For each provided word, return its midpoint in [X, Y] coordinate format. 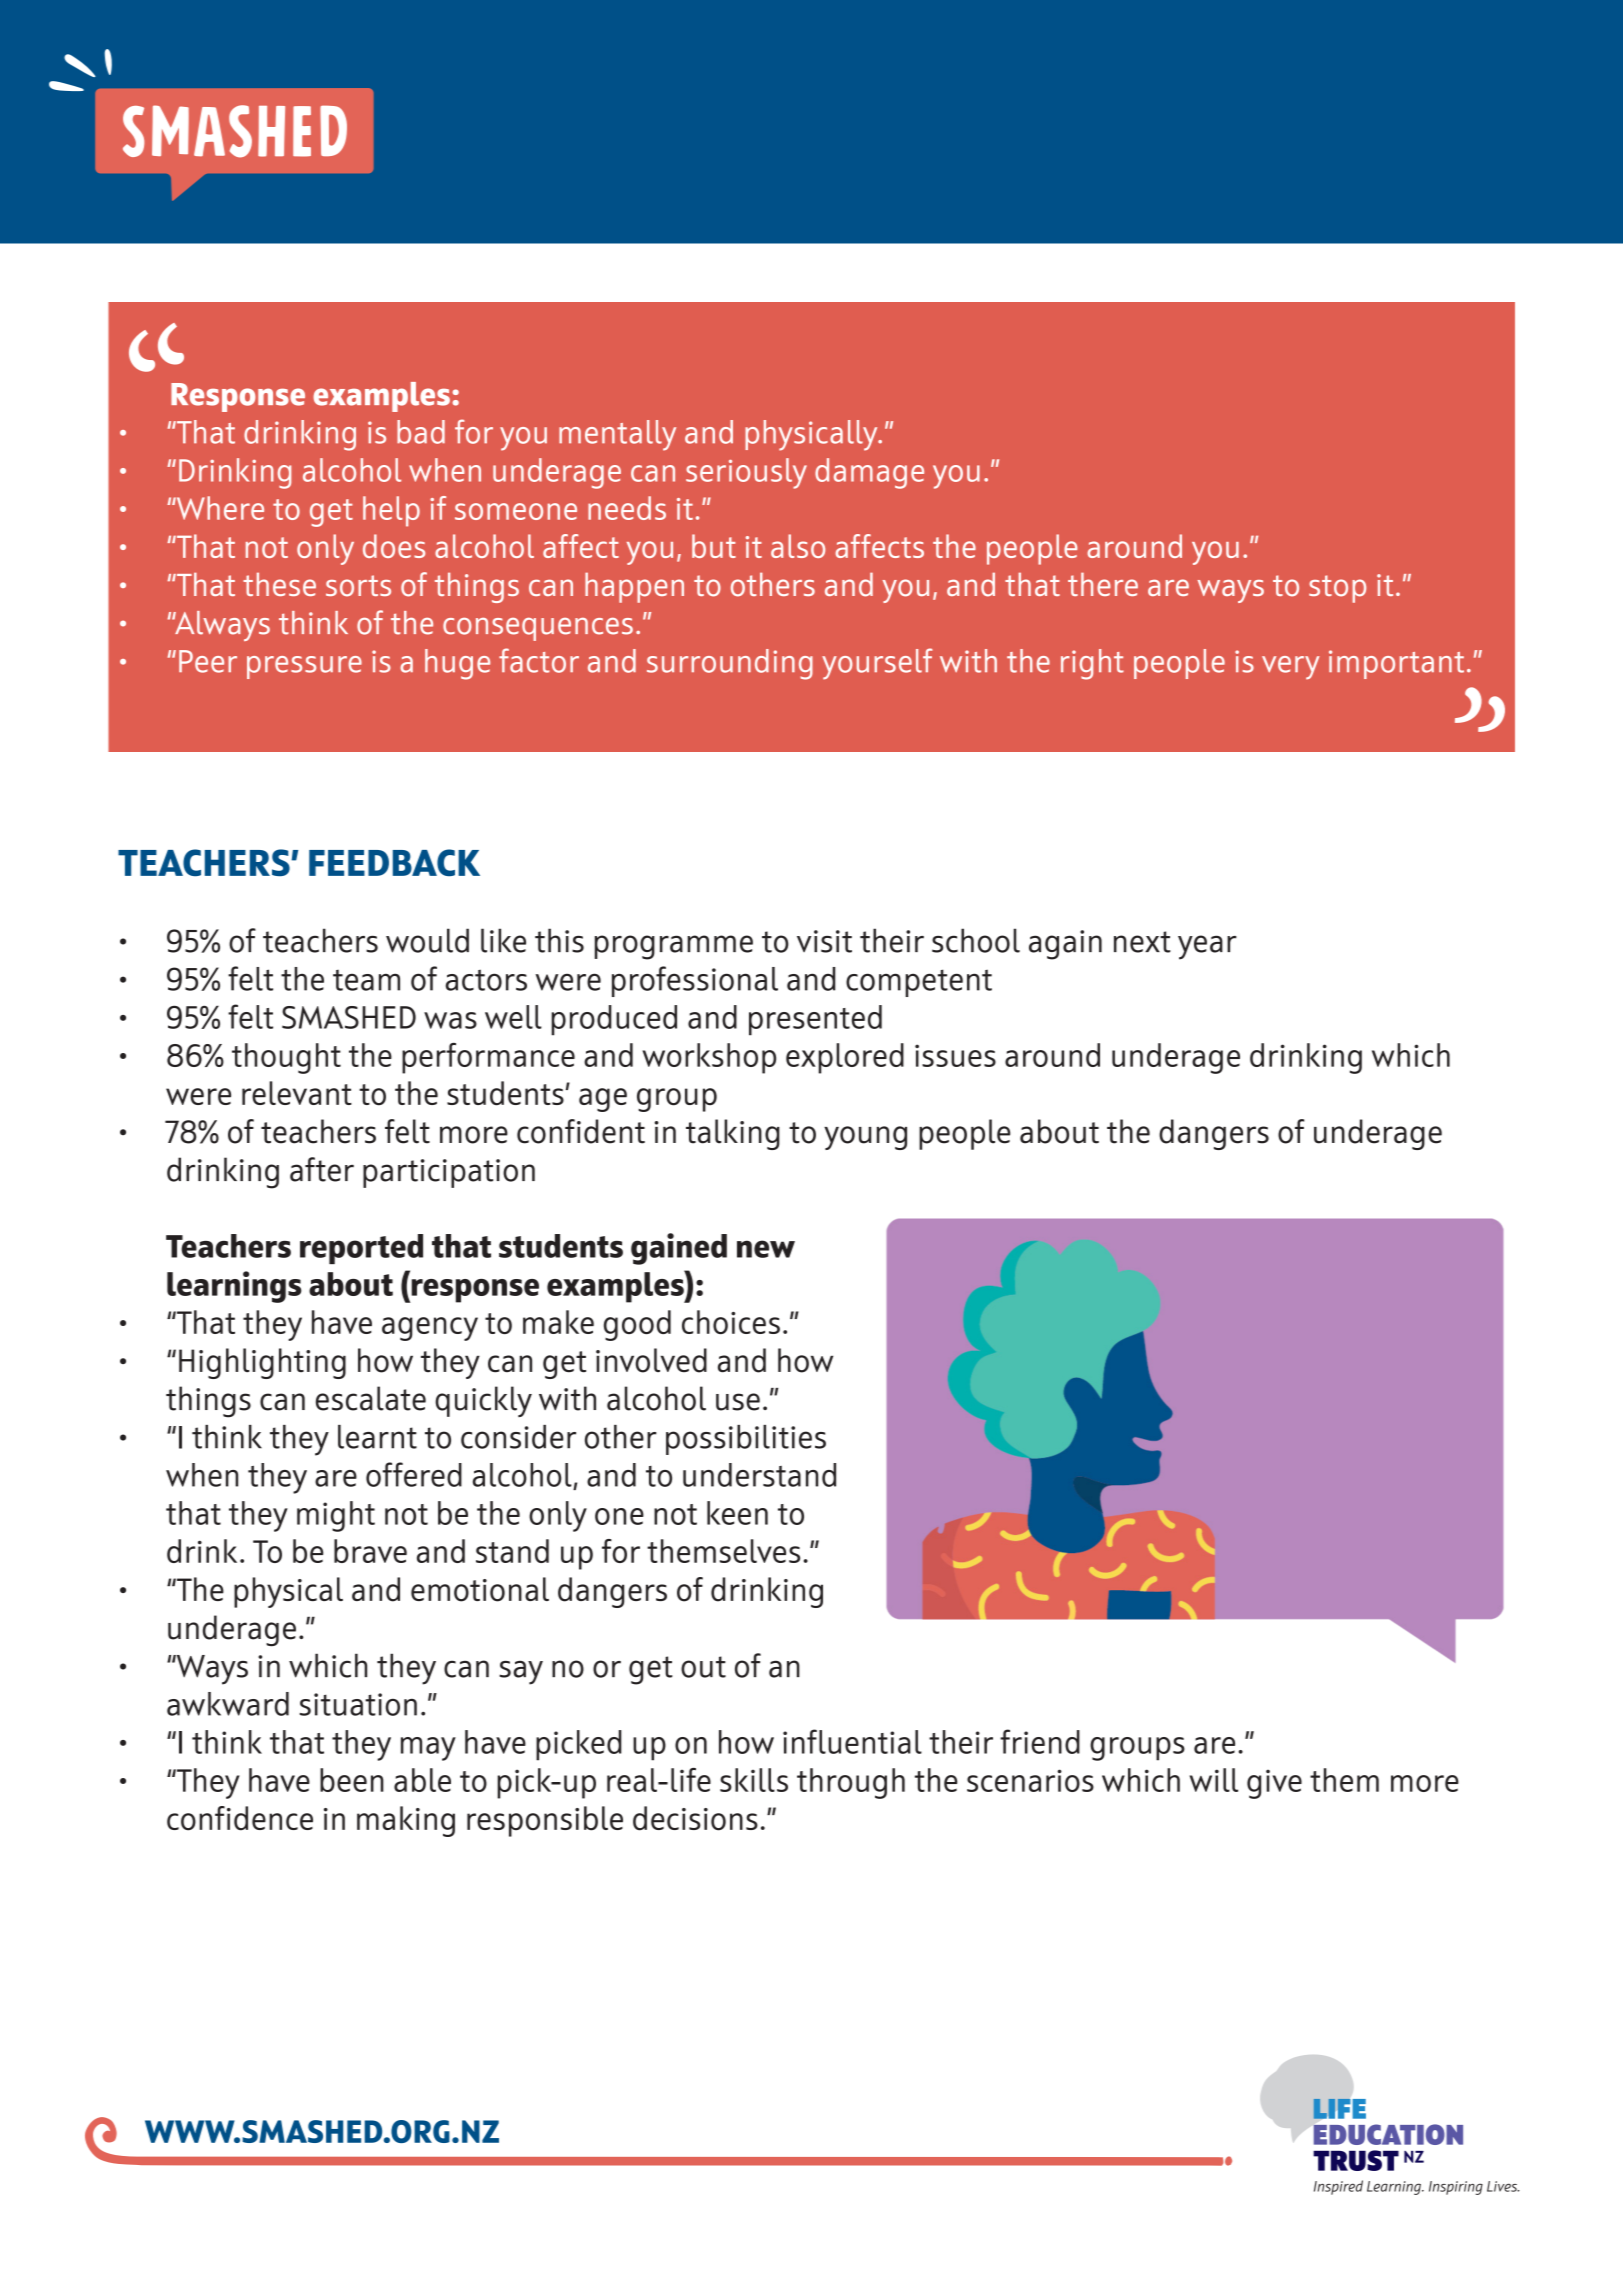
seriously [746, 473]
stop [1337, 589]
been [352, 1780]
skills [754, 1780]
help [391, 511]
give [1274, 1784]
